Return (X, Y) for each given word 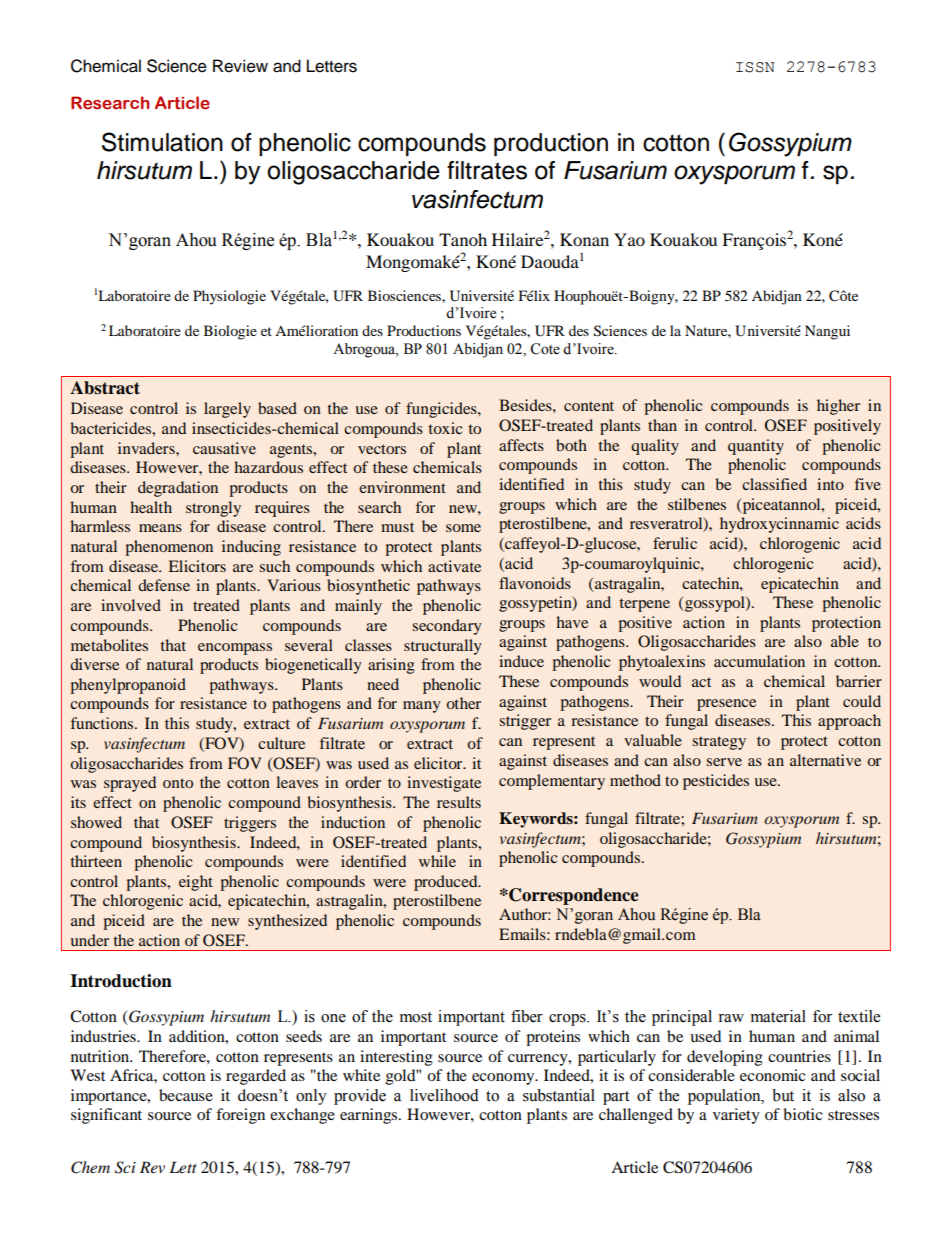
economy (504, 1079)
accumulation (759, 661)
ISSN (755, 67)
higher (838, 407)
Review (240, 66)
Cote (545, 349)
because (186, 1095)
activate (454, 566)
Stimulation (162, 142)
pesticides (716, 782)
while (437, 861)
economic (772, 1075)
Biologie (230, 332)
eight (196, 883)
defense (164, 585)
